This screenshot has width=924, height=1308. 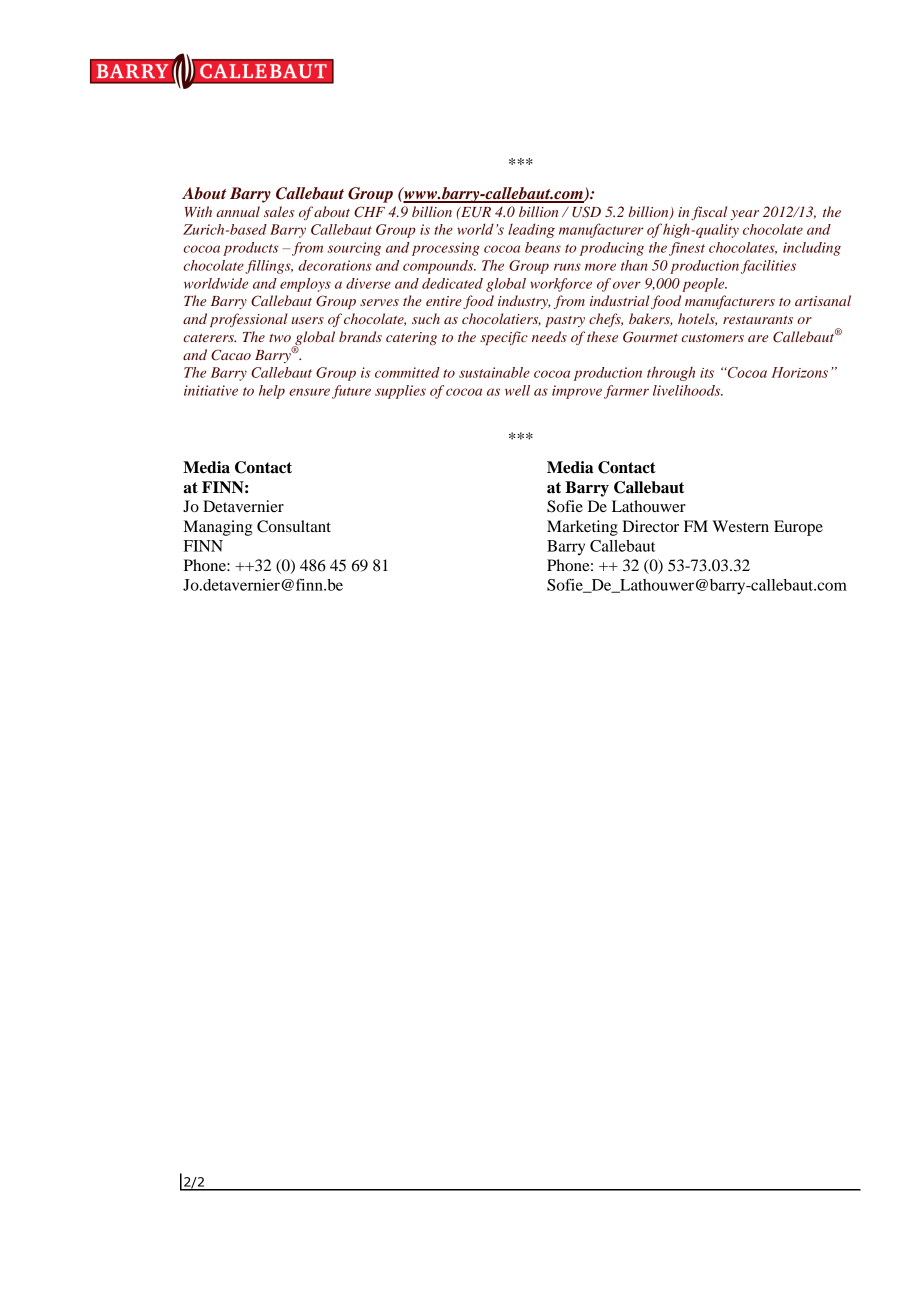 I want to click on sales, so click(x=279, y=211).
